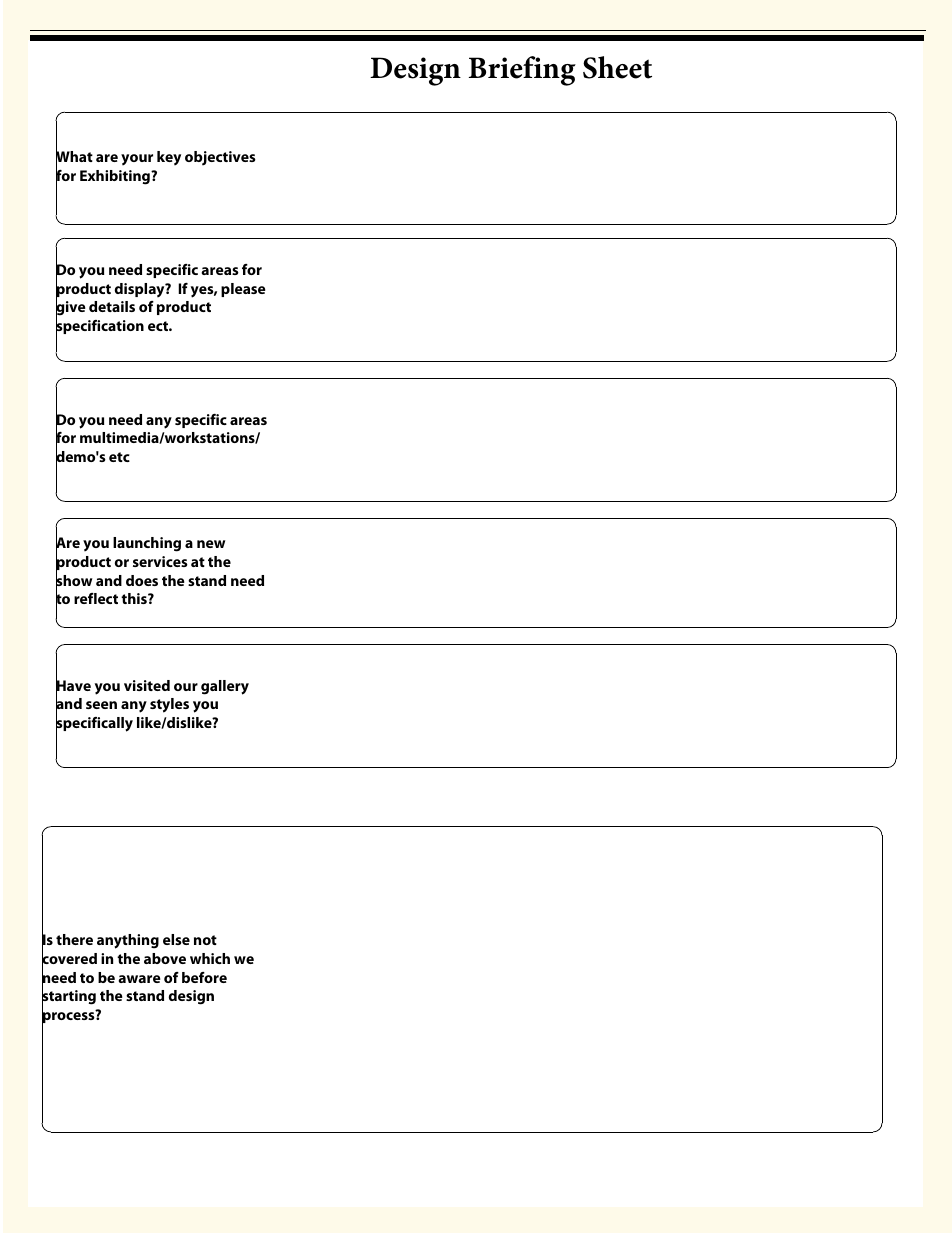 The height and width of the screenshot is (1233, 952). Describe the element at coordinates (220, 158) in the screenshot. I see `objectives` at that location.
